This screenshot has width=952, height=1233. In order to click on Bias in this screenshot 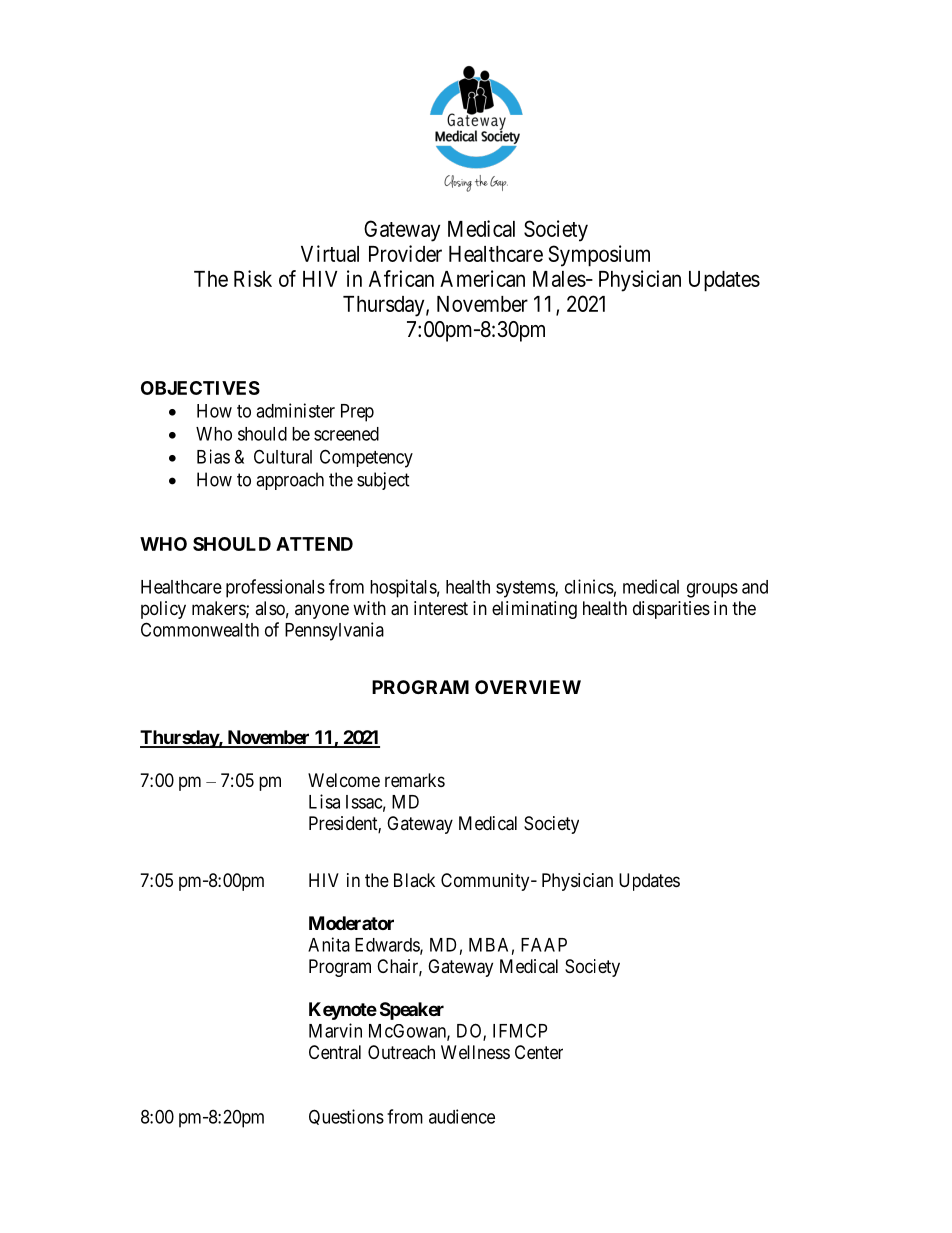, I will do `click(213, 456)`.
